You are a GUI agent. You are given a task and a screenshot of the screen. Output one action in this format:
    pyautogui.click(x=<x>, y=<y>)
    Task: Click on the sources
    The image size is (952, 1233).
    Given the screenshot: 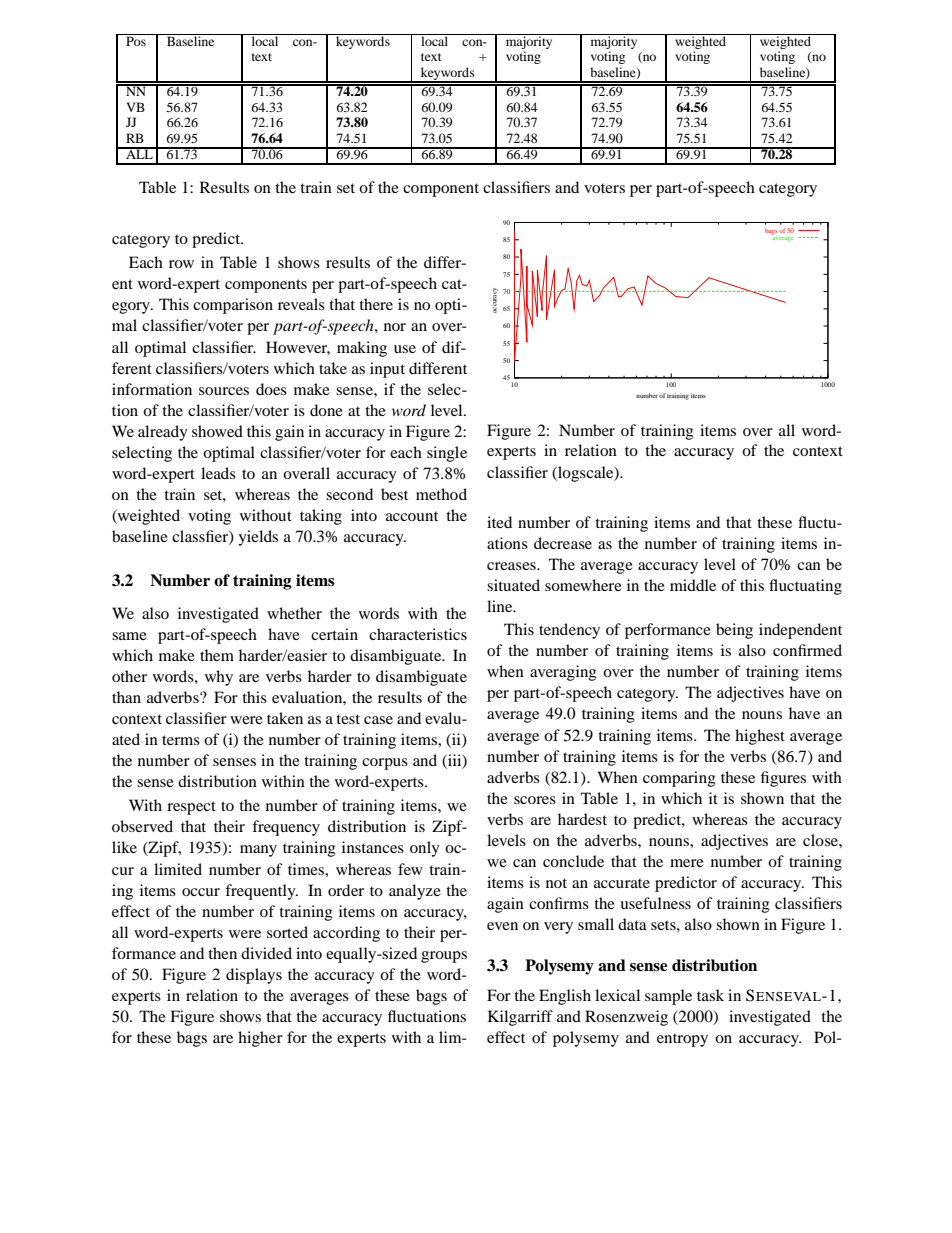 What is the action you would take?
    pyautogui.click(x=224, y=391)
